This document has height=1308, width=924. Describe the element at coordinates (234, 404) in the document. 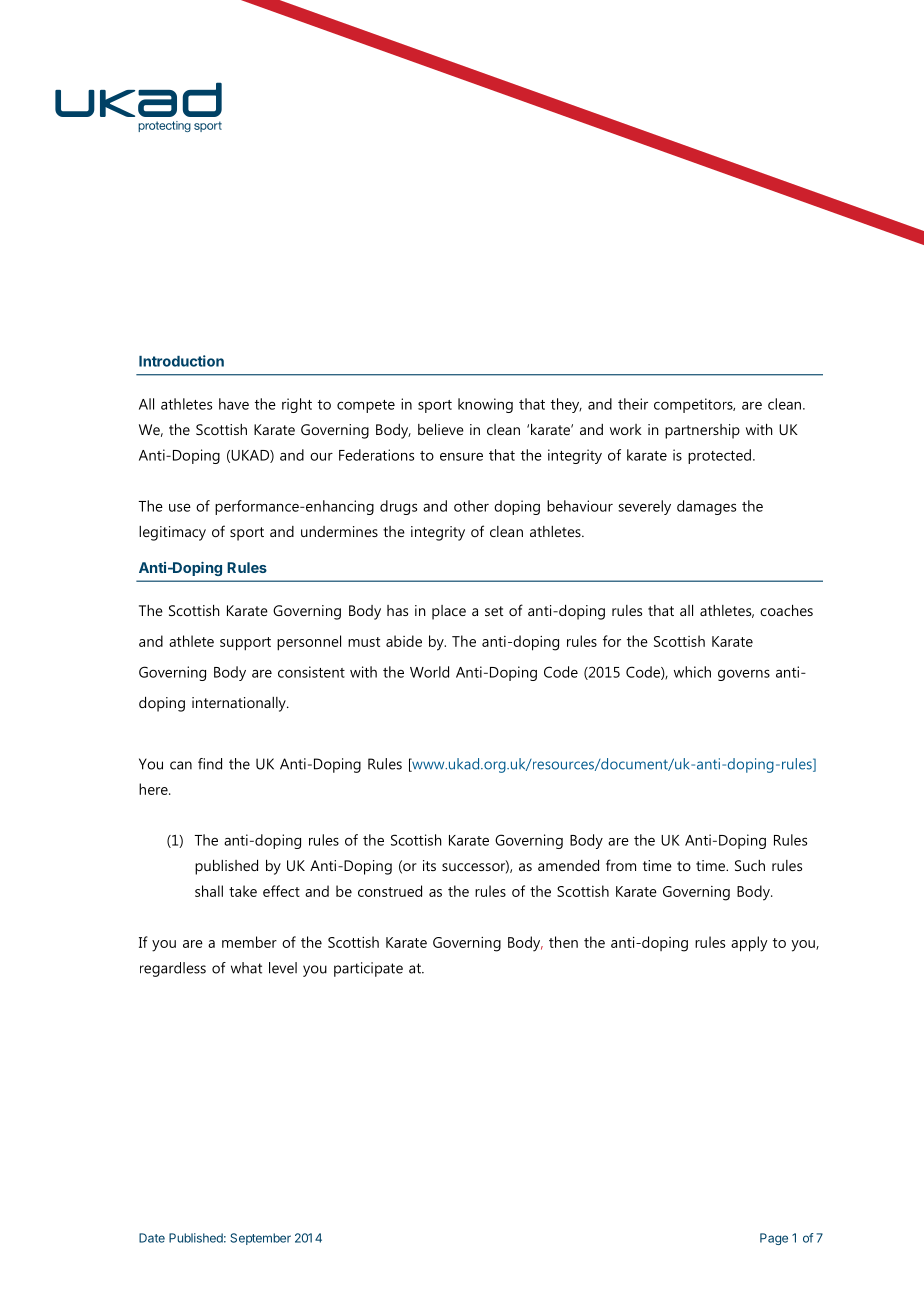

I see `have` at that location.
